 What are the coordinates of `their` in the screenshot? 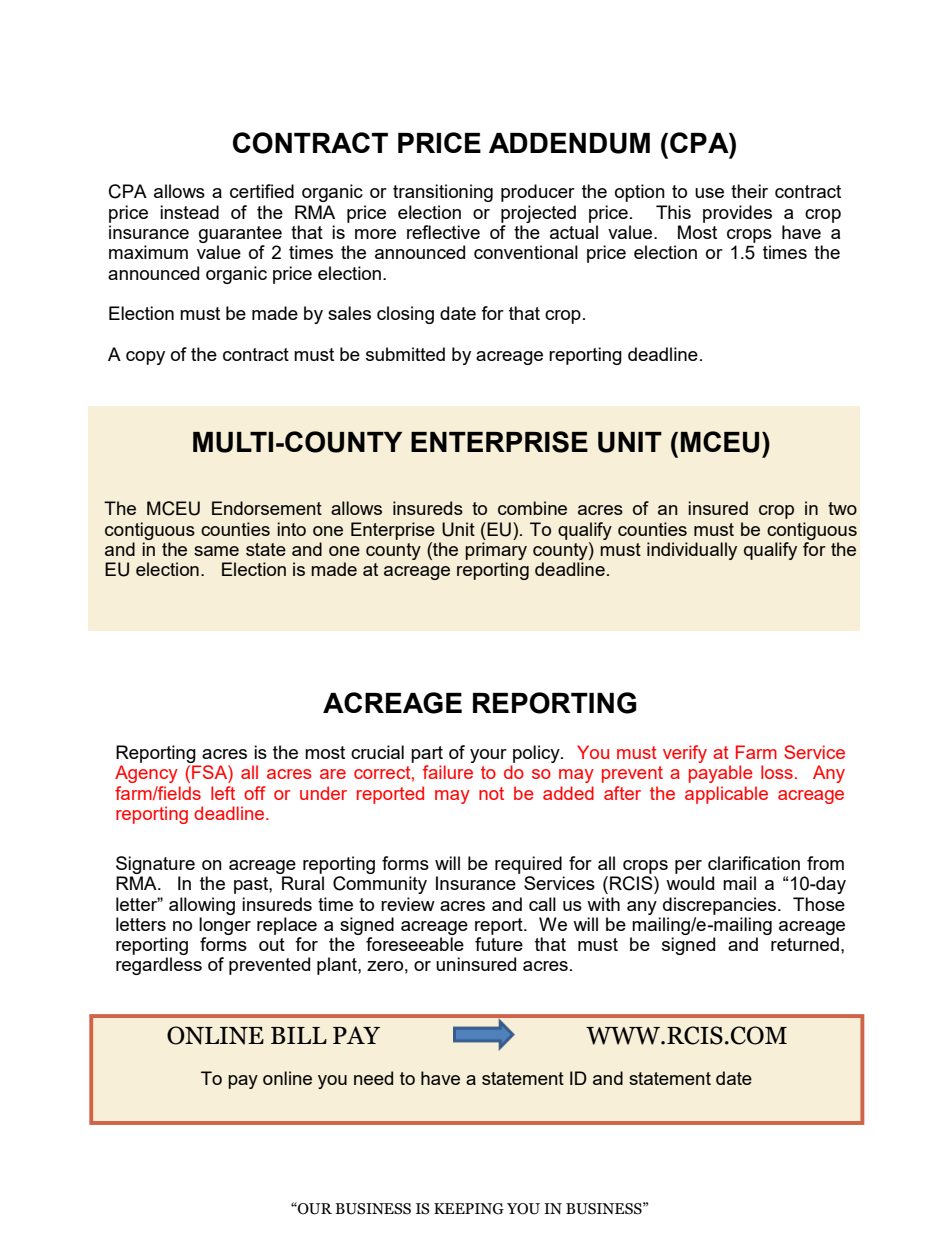 It's located at (749, 191).
